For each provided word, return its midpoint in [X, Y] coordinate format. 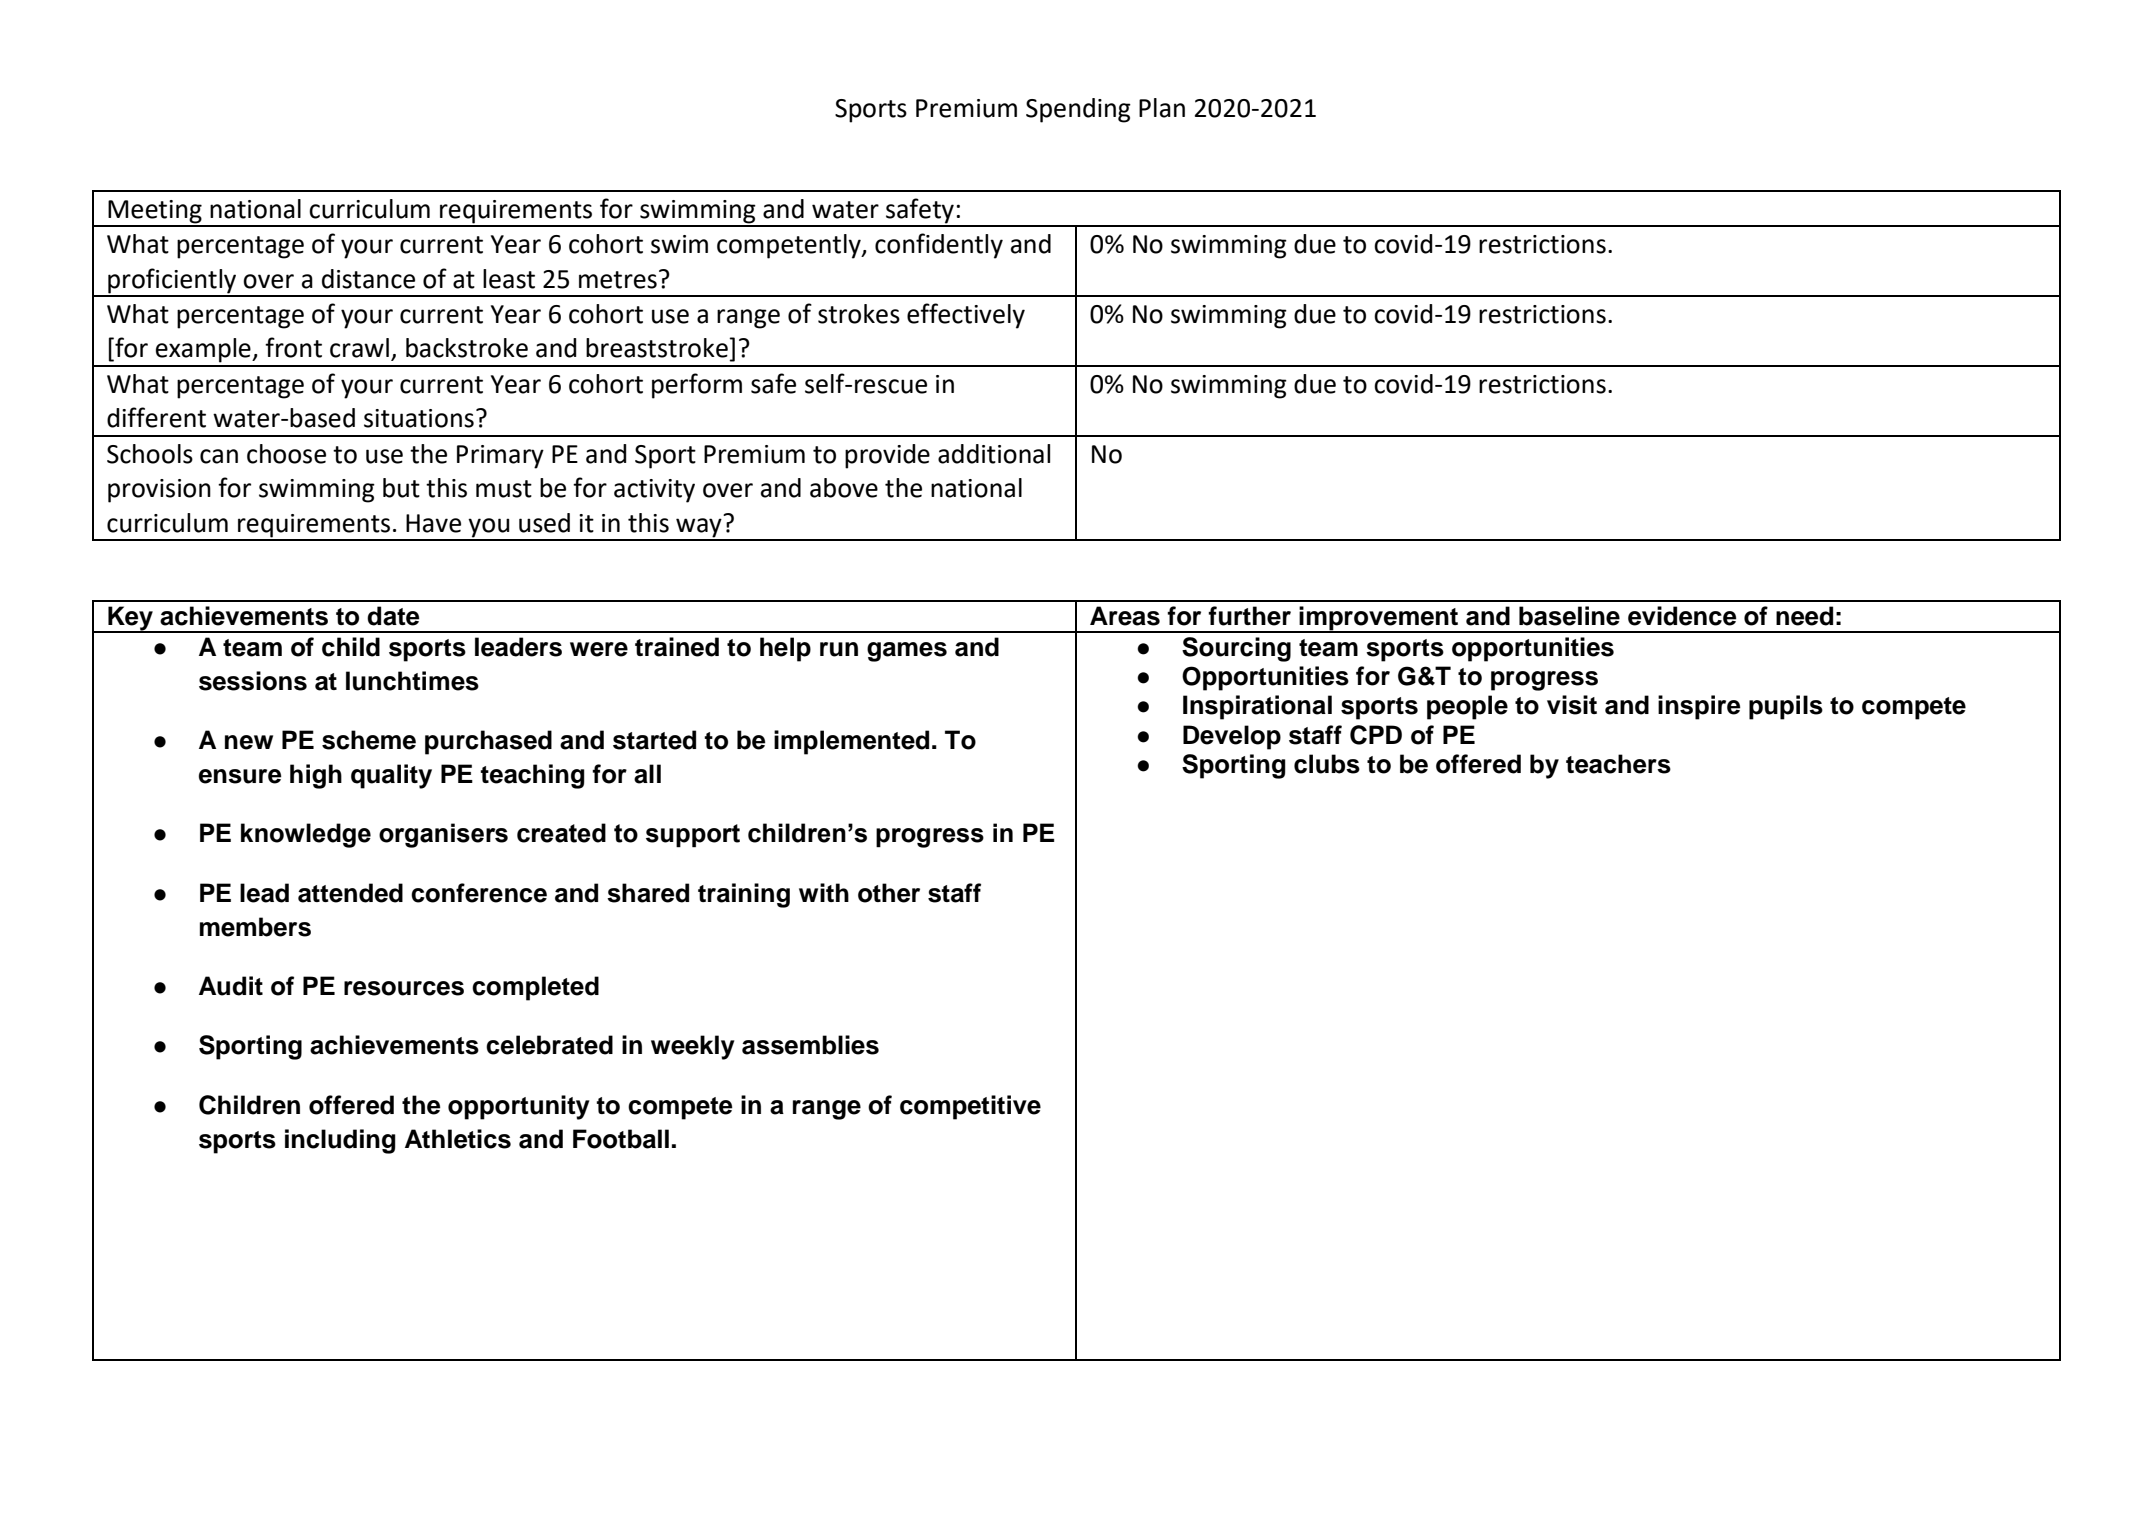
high [316, 776]
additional [994, 454]
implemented [851, 742]
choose [286, 454]
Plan [1162, 108]
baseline [1569, 616]
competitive [970, 1107]
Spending [1078, 110]
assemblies [810, 1045]
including [340, 1141]
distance [368, 279]
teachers [1618, 764]
